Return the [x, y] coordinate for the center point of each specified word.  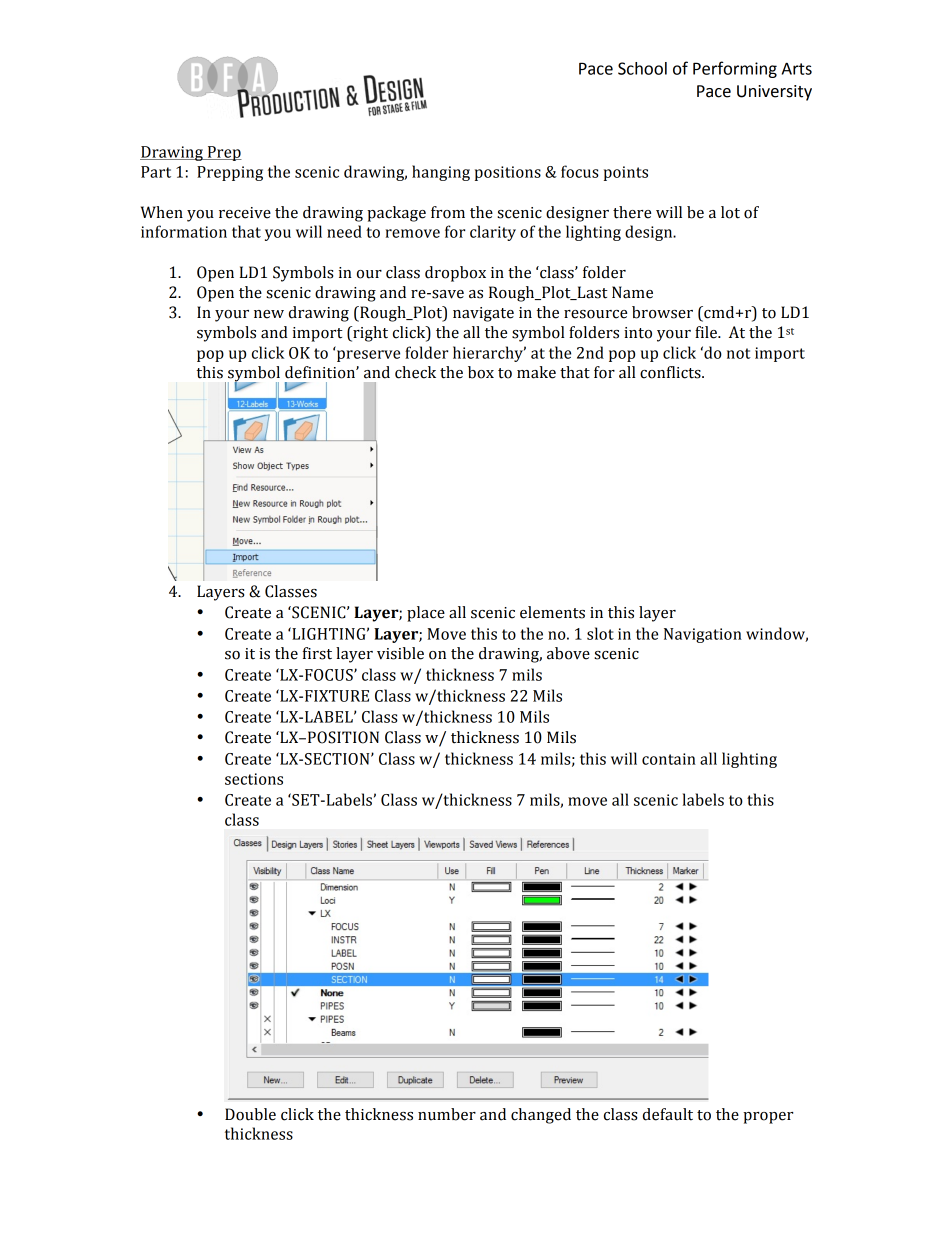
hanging [441, 173]
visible [400, 653]
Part [156, 172]
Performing [735, 69]
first [317, 653]
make [536, 372]
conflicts [671, 372]
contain [669, 759]
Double [250, 1114]
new [269, 314]
